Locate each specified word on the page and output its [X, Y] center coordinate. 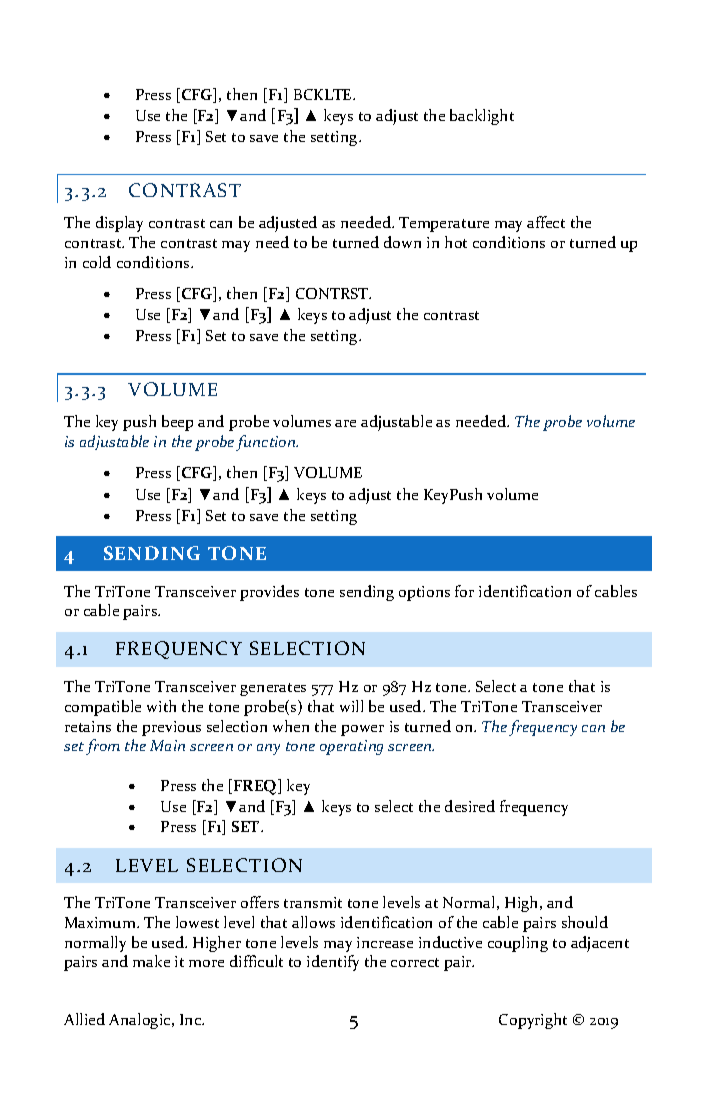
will [351, 706]
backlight [482, 117]
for [464, 591]
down [402, 242]
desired [470, 806]
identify [333, 963]
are [345, 423]
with [161, 706]
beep [177, 423]
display [119, 224]
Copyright [533, 1021]
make [151, 961]
